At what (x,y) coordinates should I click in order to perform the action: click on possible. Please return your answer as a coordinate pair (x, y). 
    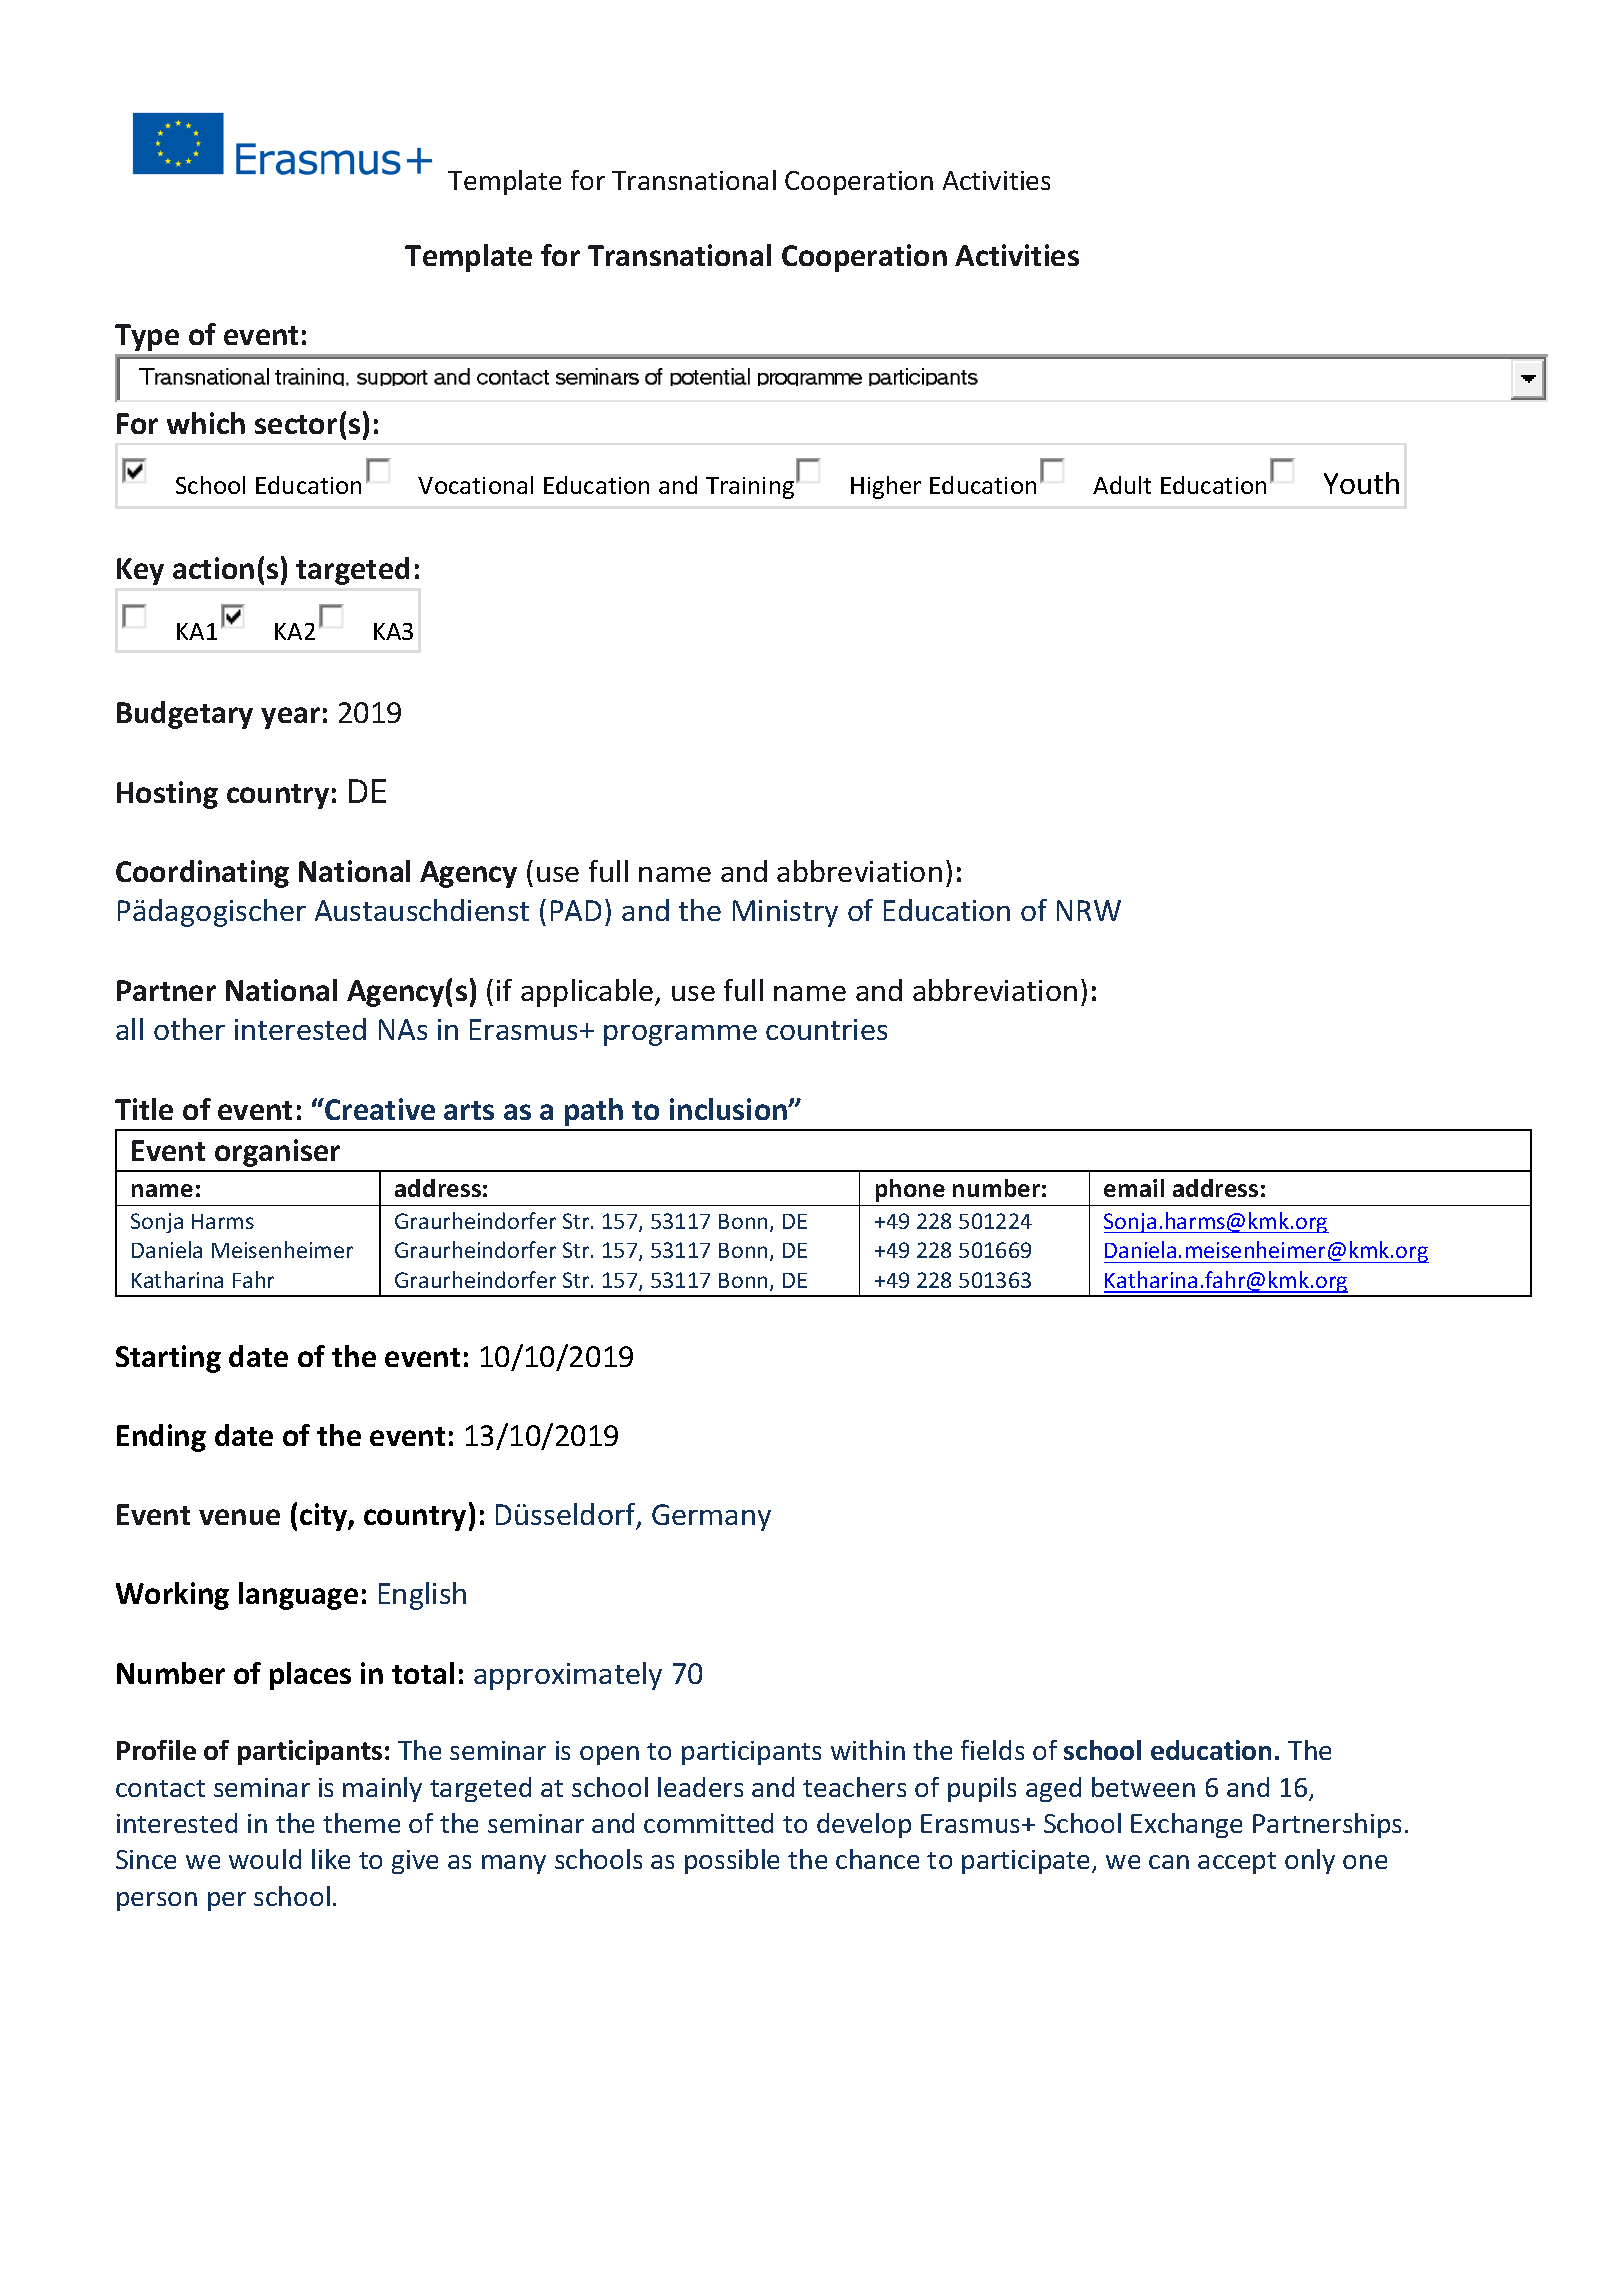
    Looking at the image, I should click on (732, 1861).
